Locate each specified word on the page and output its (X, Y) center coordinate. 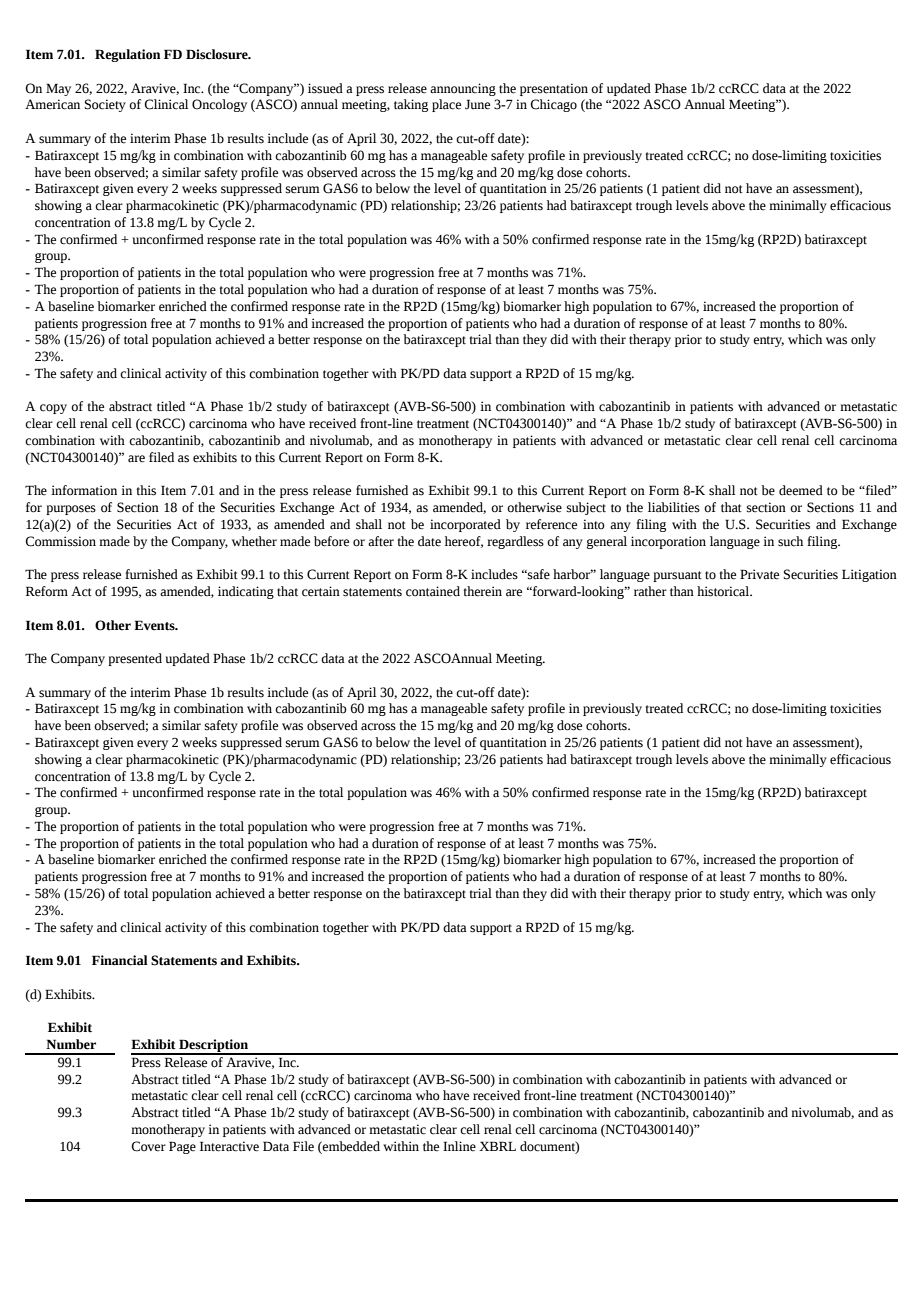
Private (759, 574)
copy (53, 409)
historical (724, 591)
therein (482, 591)
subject (586, 508)
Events (155, 625)
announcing (463, 89)
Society (105, 105)
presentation (554, 89)
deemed (801, 490)
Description (213, 1046)
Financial (120, 960)
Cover (148, 1146)
